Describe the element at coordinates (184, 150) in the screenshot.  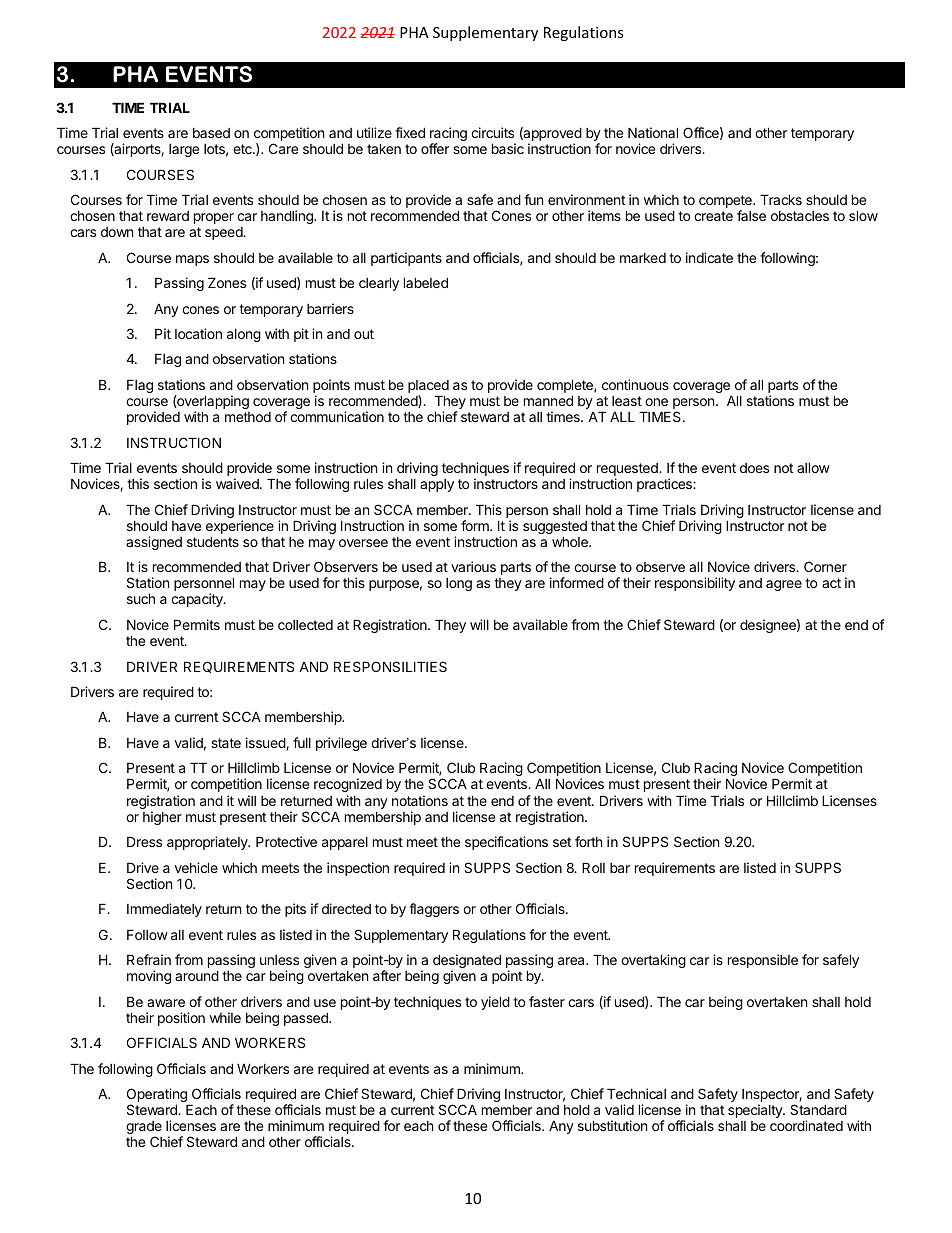
I see `large` at that location.
